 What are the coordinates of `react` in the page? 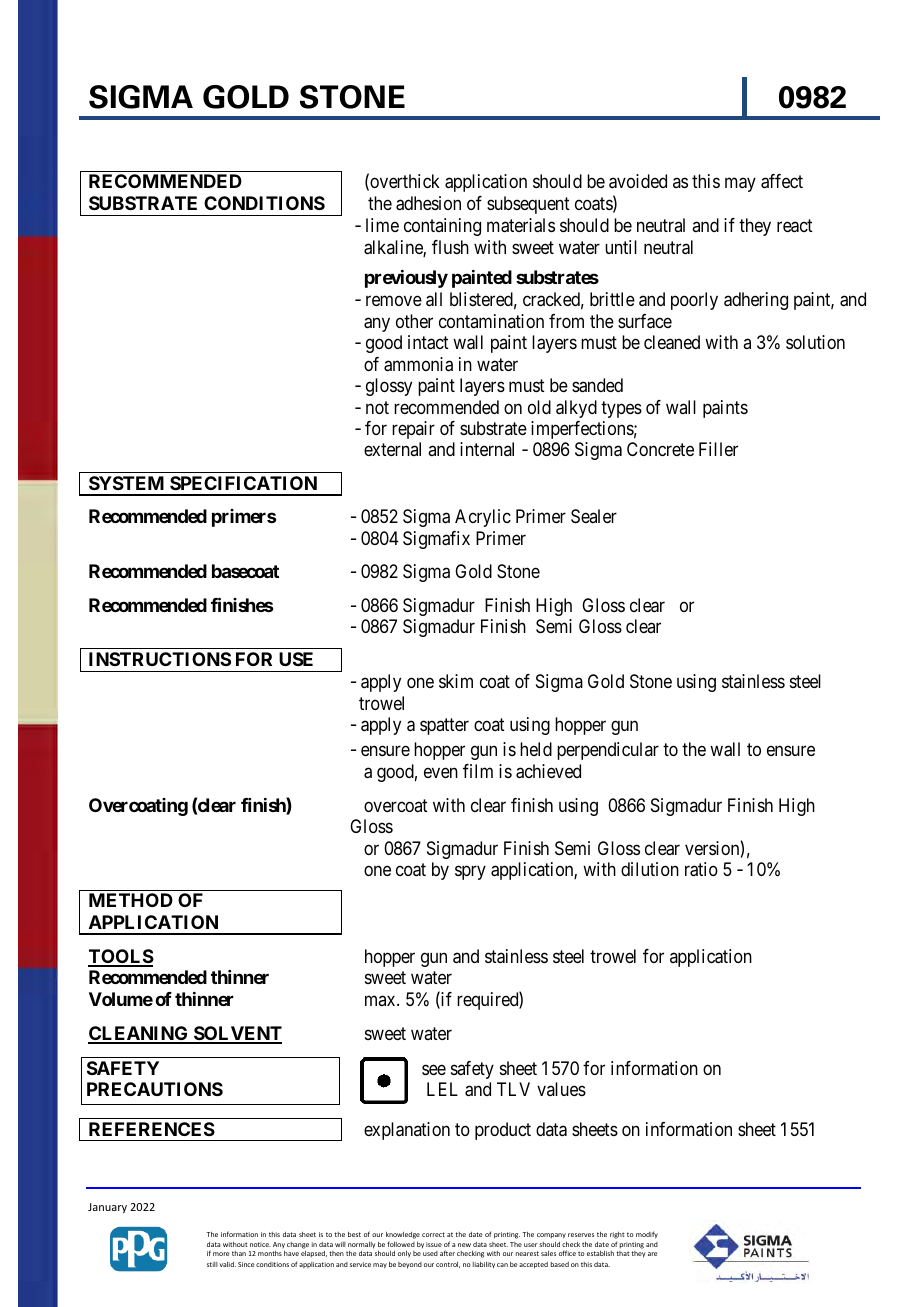 It's located at (795, 226).
